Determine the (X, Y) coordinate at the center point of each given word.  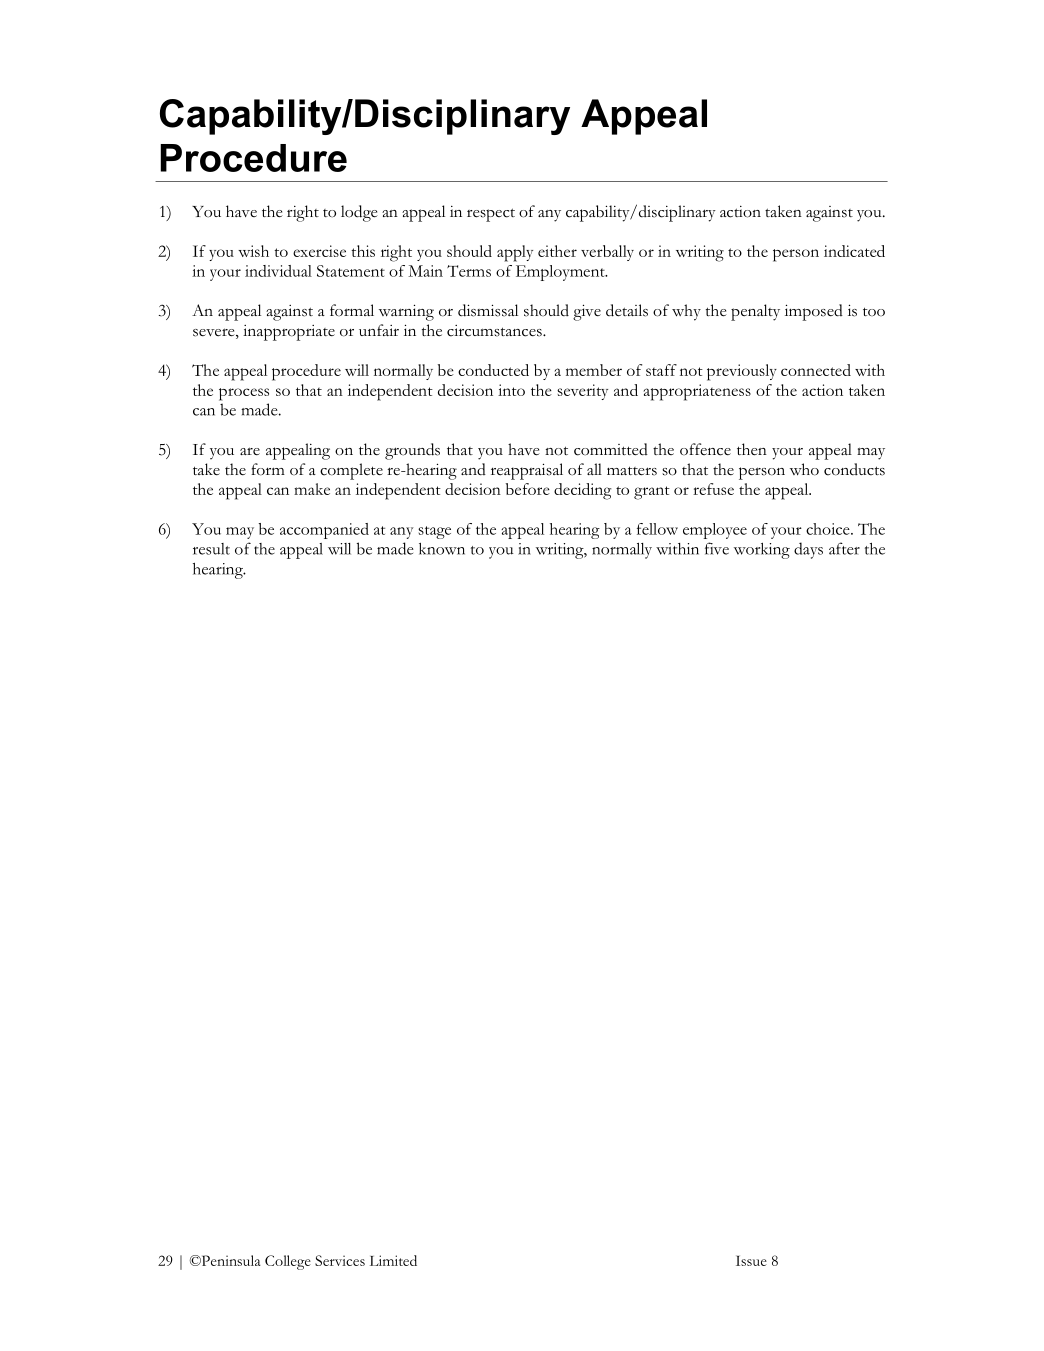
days (808, 550)
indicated (854, 251)
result (211, 549)
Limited (393, 1260)
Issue (751, 1260)
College (288, 1262)
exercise (319, 251)
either (557, 251)
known (442, 549)
